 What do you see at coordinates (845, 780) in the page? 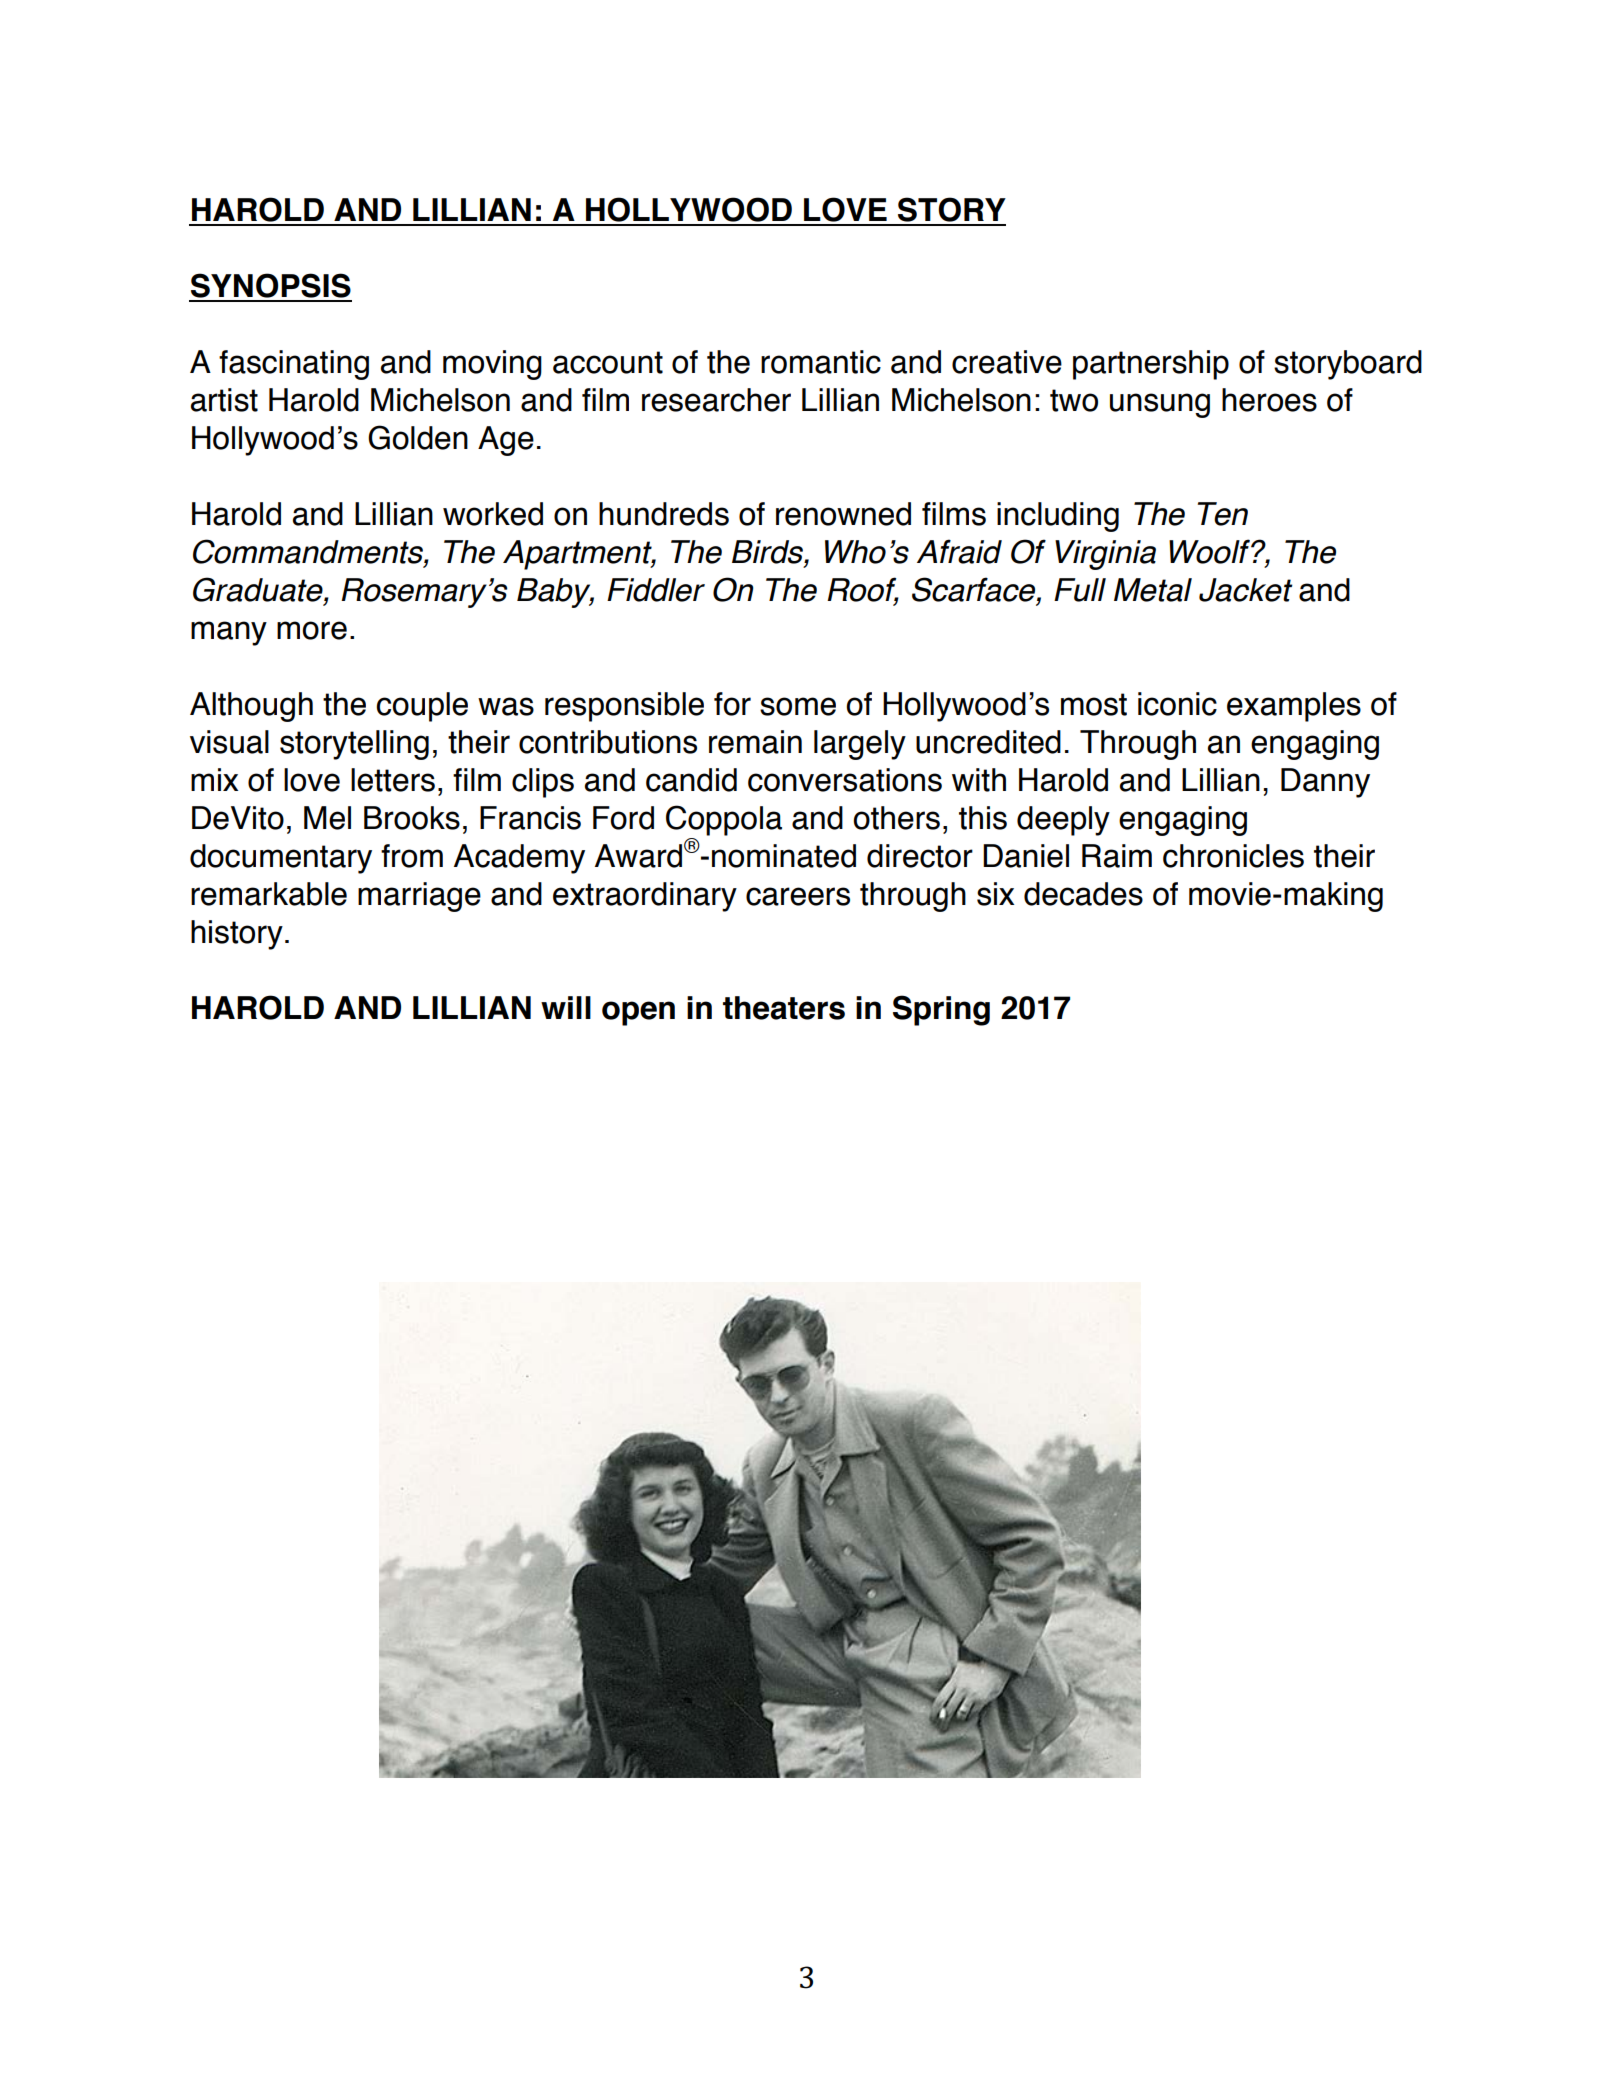
I see `conversations` at bounding box center [845, 780].
